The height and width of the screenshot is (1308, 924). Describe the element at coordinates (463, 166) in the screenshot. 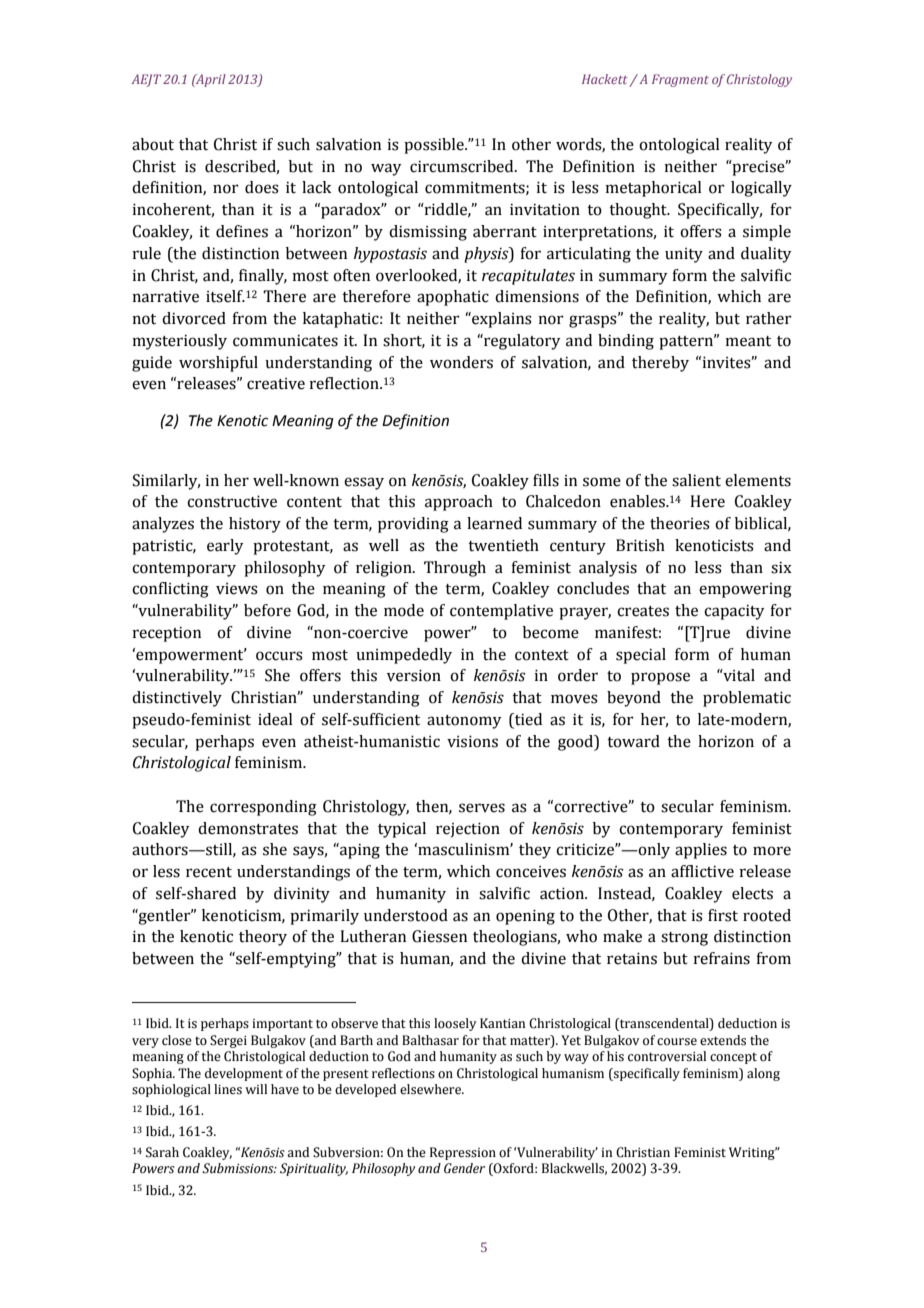

I see `circumscribed` at that location.
